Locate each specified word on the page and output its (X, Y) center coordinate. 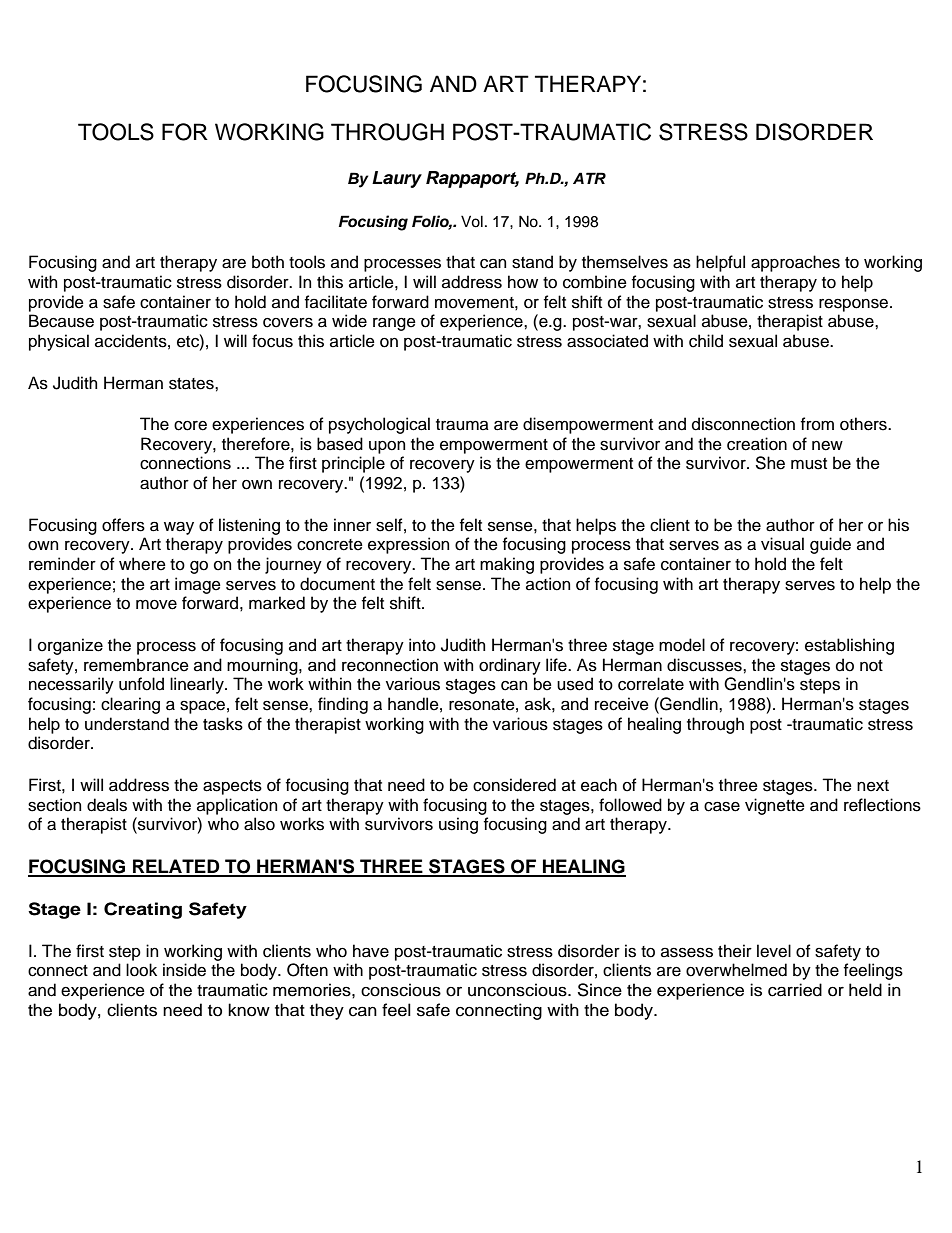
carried (795, 990)
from (817, 424)
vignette (775, 806)
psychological (379, 425)
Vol (472, 221)
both (268, 262)
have (371, 951)
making (507, 565)
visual (782, 544)
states (192, 384)
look (141, 970)
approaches (795, 263)
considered (514, 785)
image (198, 585)
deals (107, 805)
